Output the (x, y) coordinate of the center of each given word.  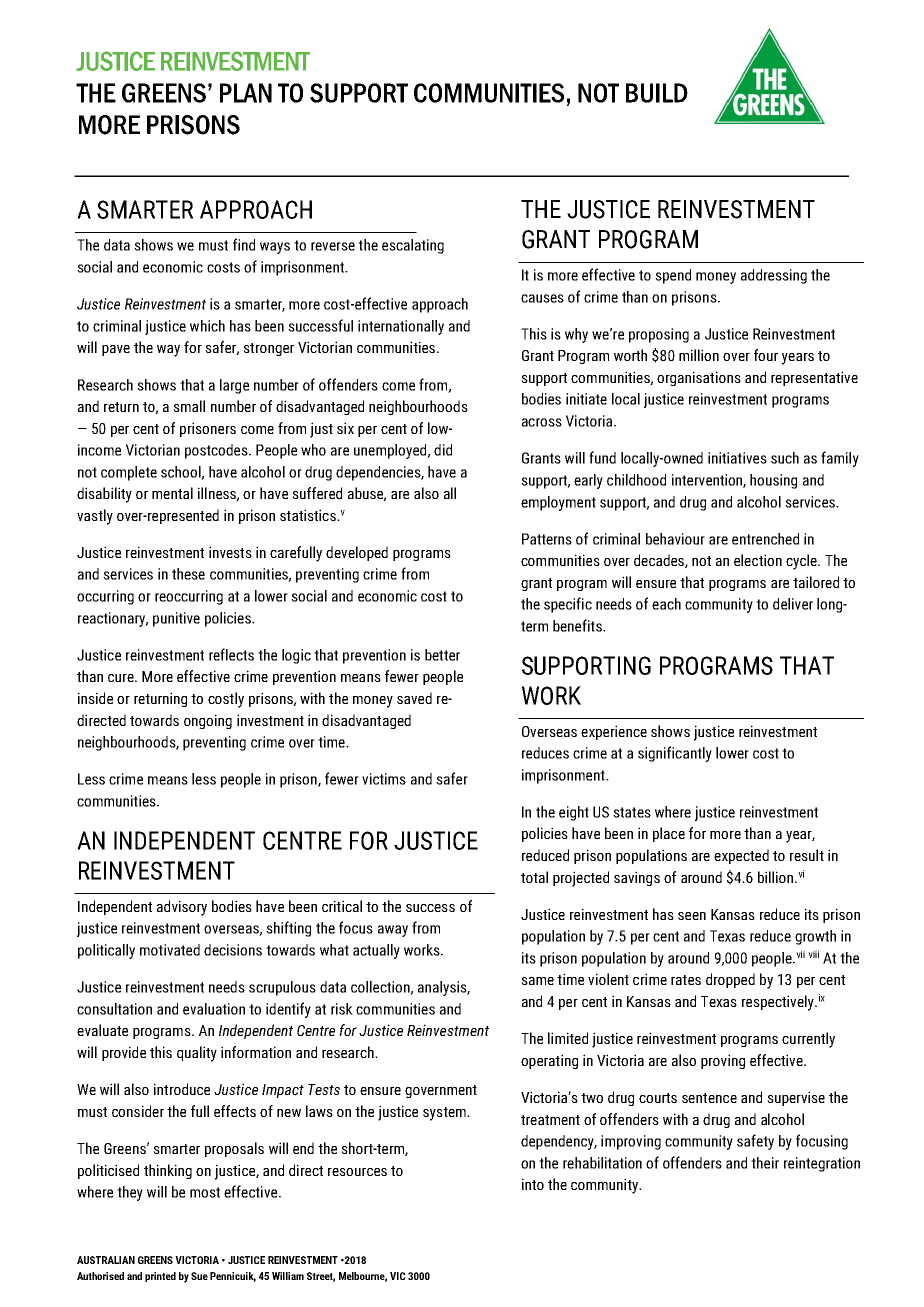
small (189, 406)
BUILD (657, 93)
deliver (793, 604)
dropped (730, 980)
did (443, 450)
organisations (699, 378)
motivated (170, 950)
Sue (199, 1276)
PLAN (246, 93)
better (442, 655)
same (537, 981)
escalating (413, 246)
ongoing (208, 721)
